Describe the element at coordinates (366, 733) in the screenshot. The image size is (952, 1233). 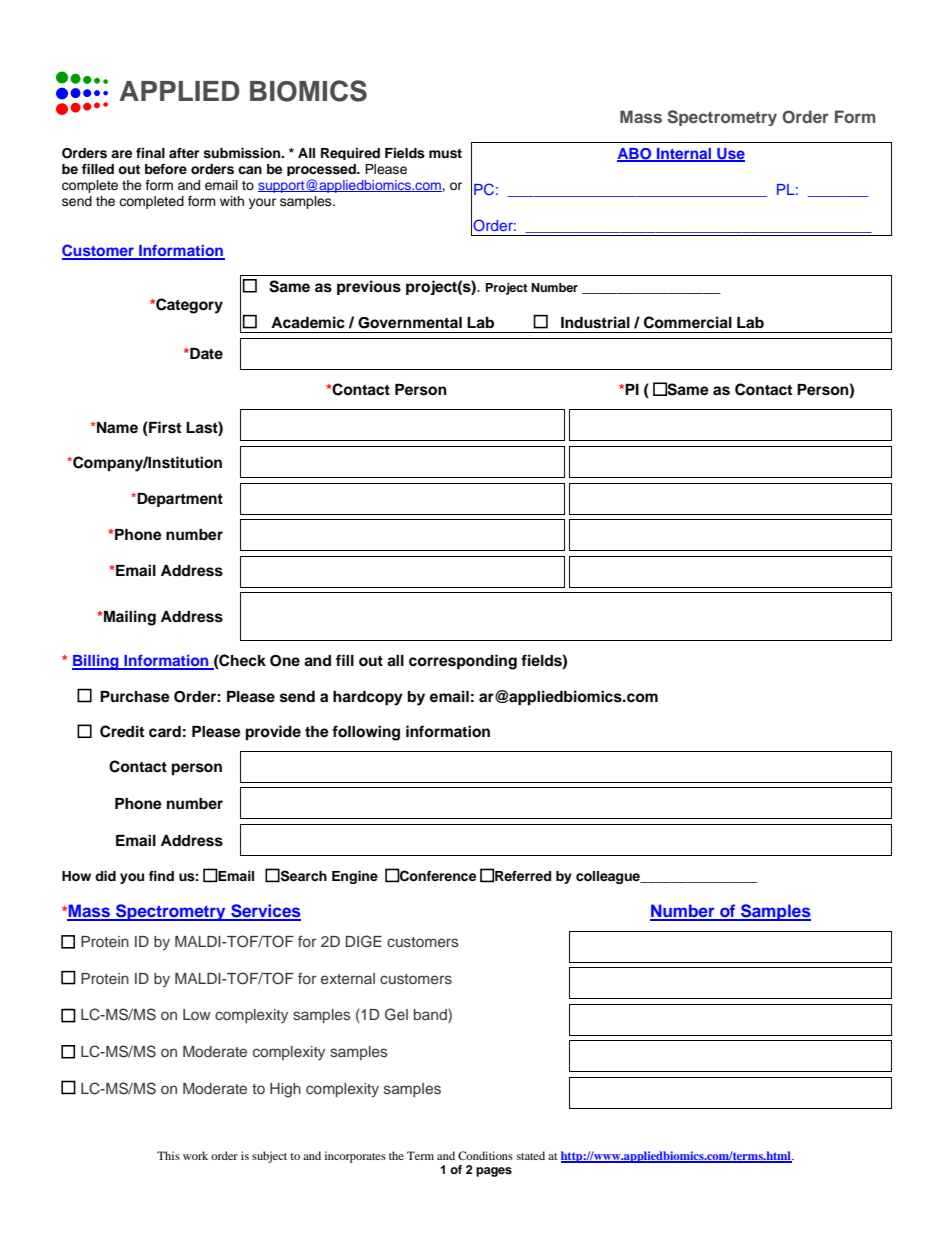
I see `following` at that location.
